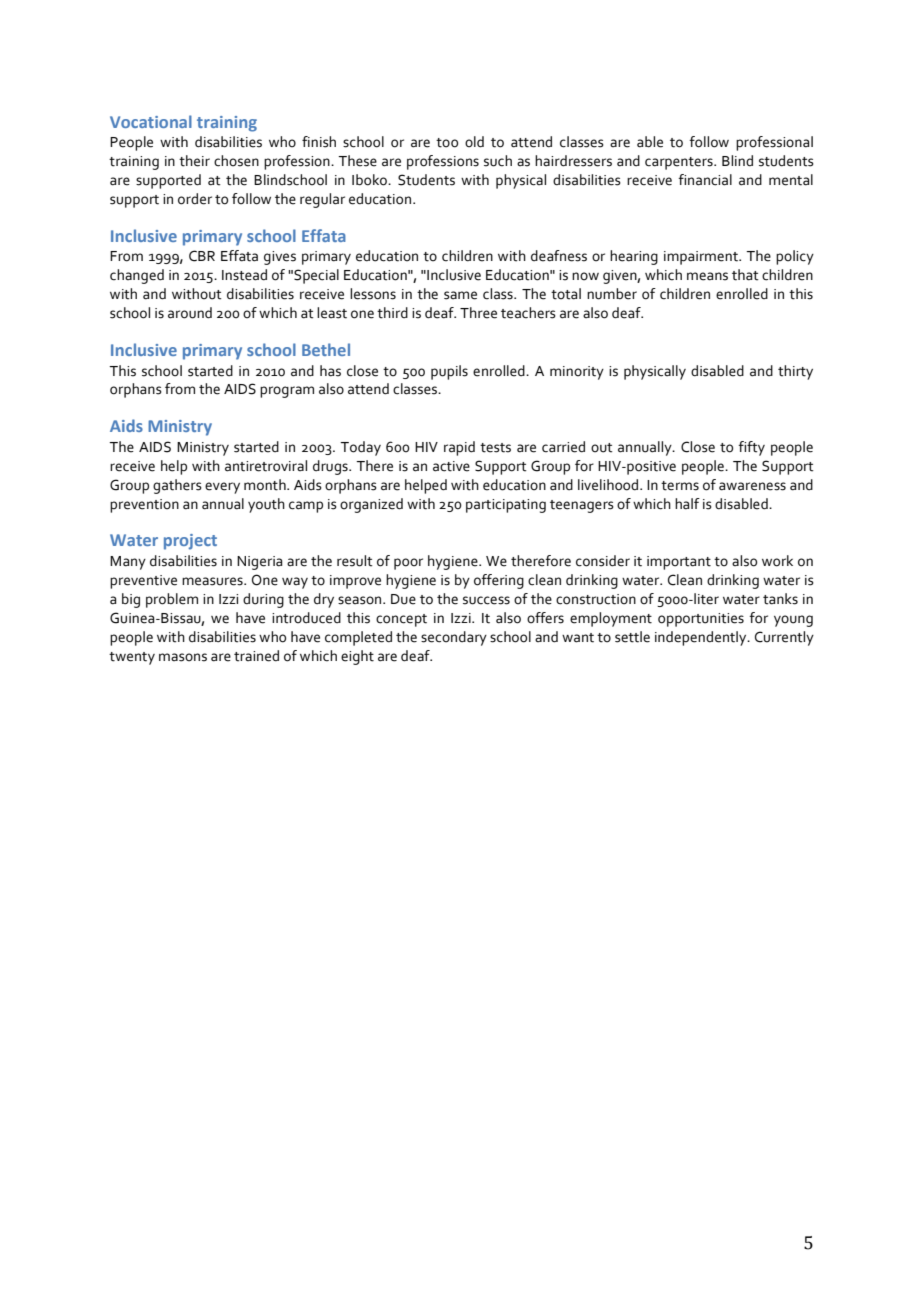 The height and width of the image is (1308, 924). What do you see at coordinates (194, 161) in the image?
I see `their` at bounding box center [194, 161].
